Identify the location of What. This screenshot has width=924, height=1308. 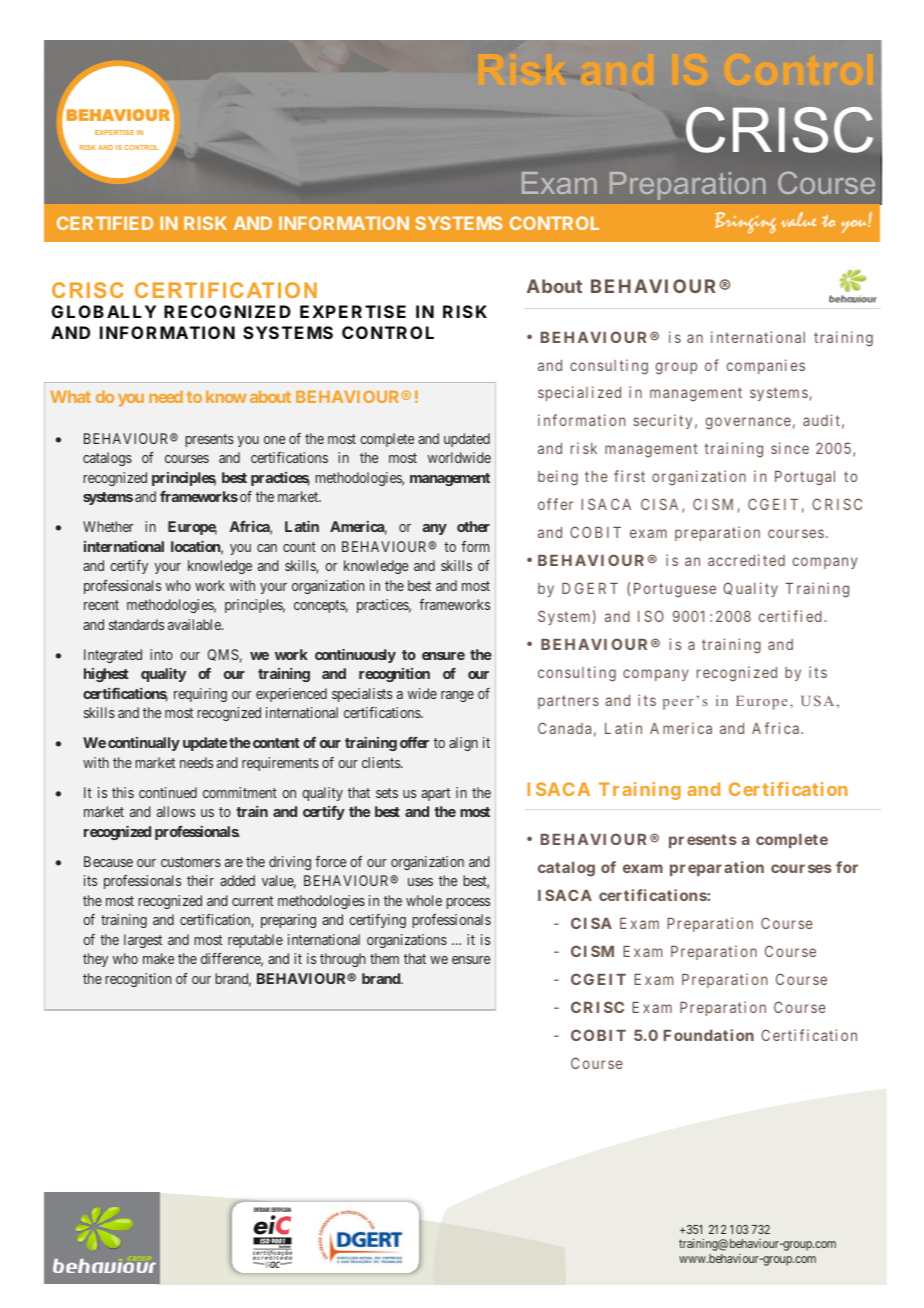
(70, 397).
